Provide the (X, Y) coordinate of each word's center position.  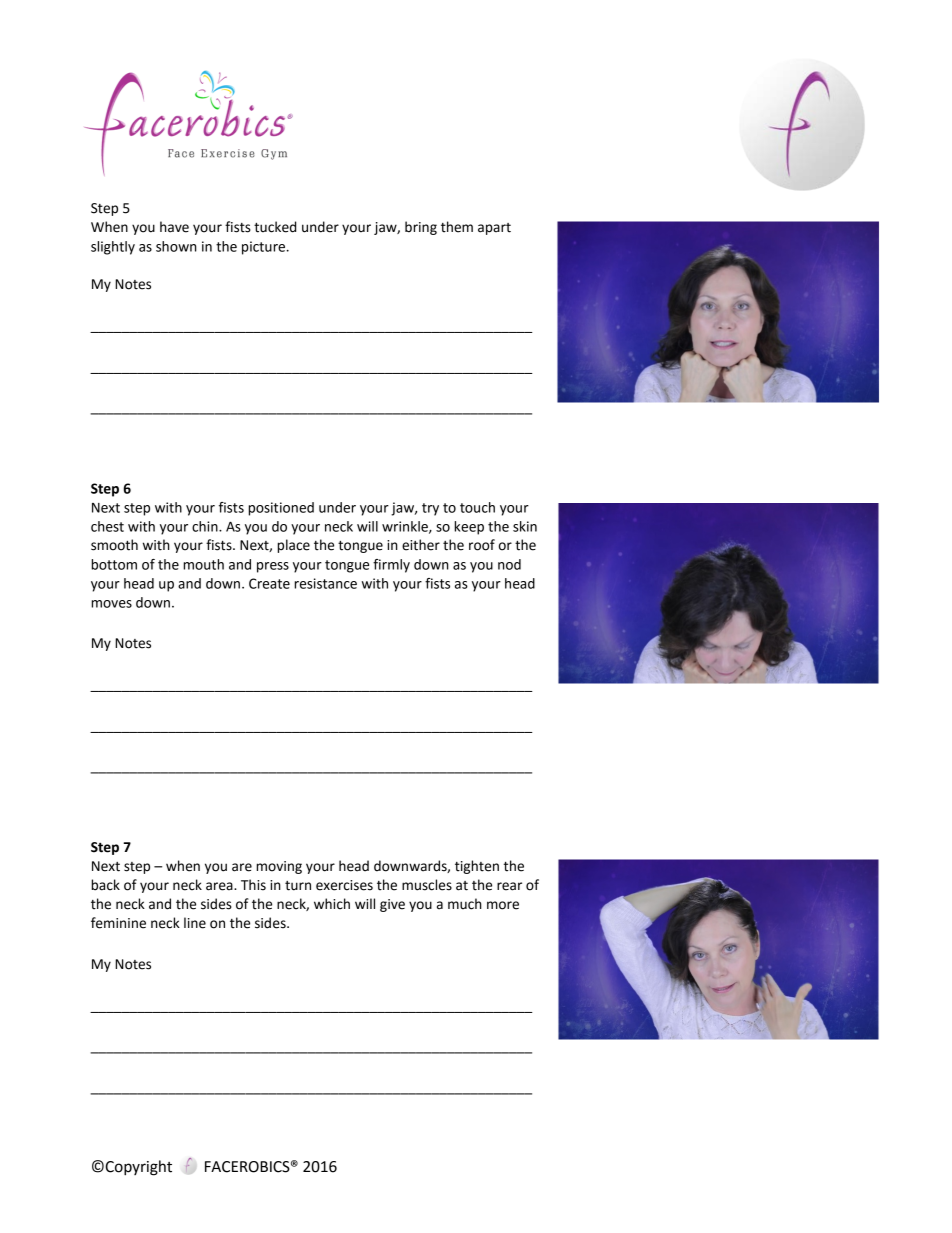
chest (107, 526)
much (465, 904)
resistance (325, 583)
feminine (118, 923)
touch (477, 507)
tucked (275, 227)
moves (111, 604)
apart (494, 229)
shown (176, 246)
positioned (281, 509)
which (332, 904)
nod (509, 564)
